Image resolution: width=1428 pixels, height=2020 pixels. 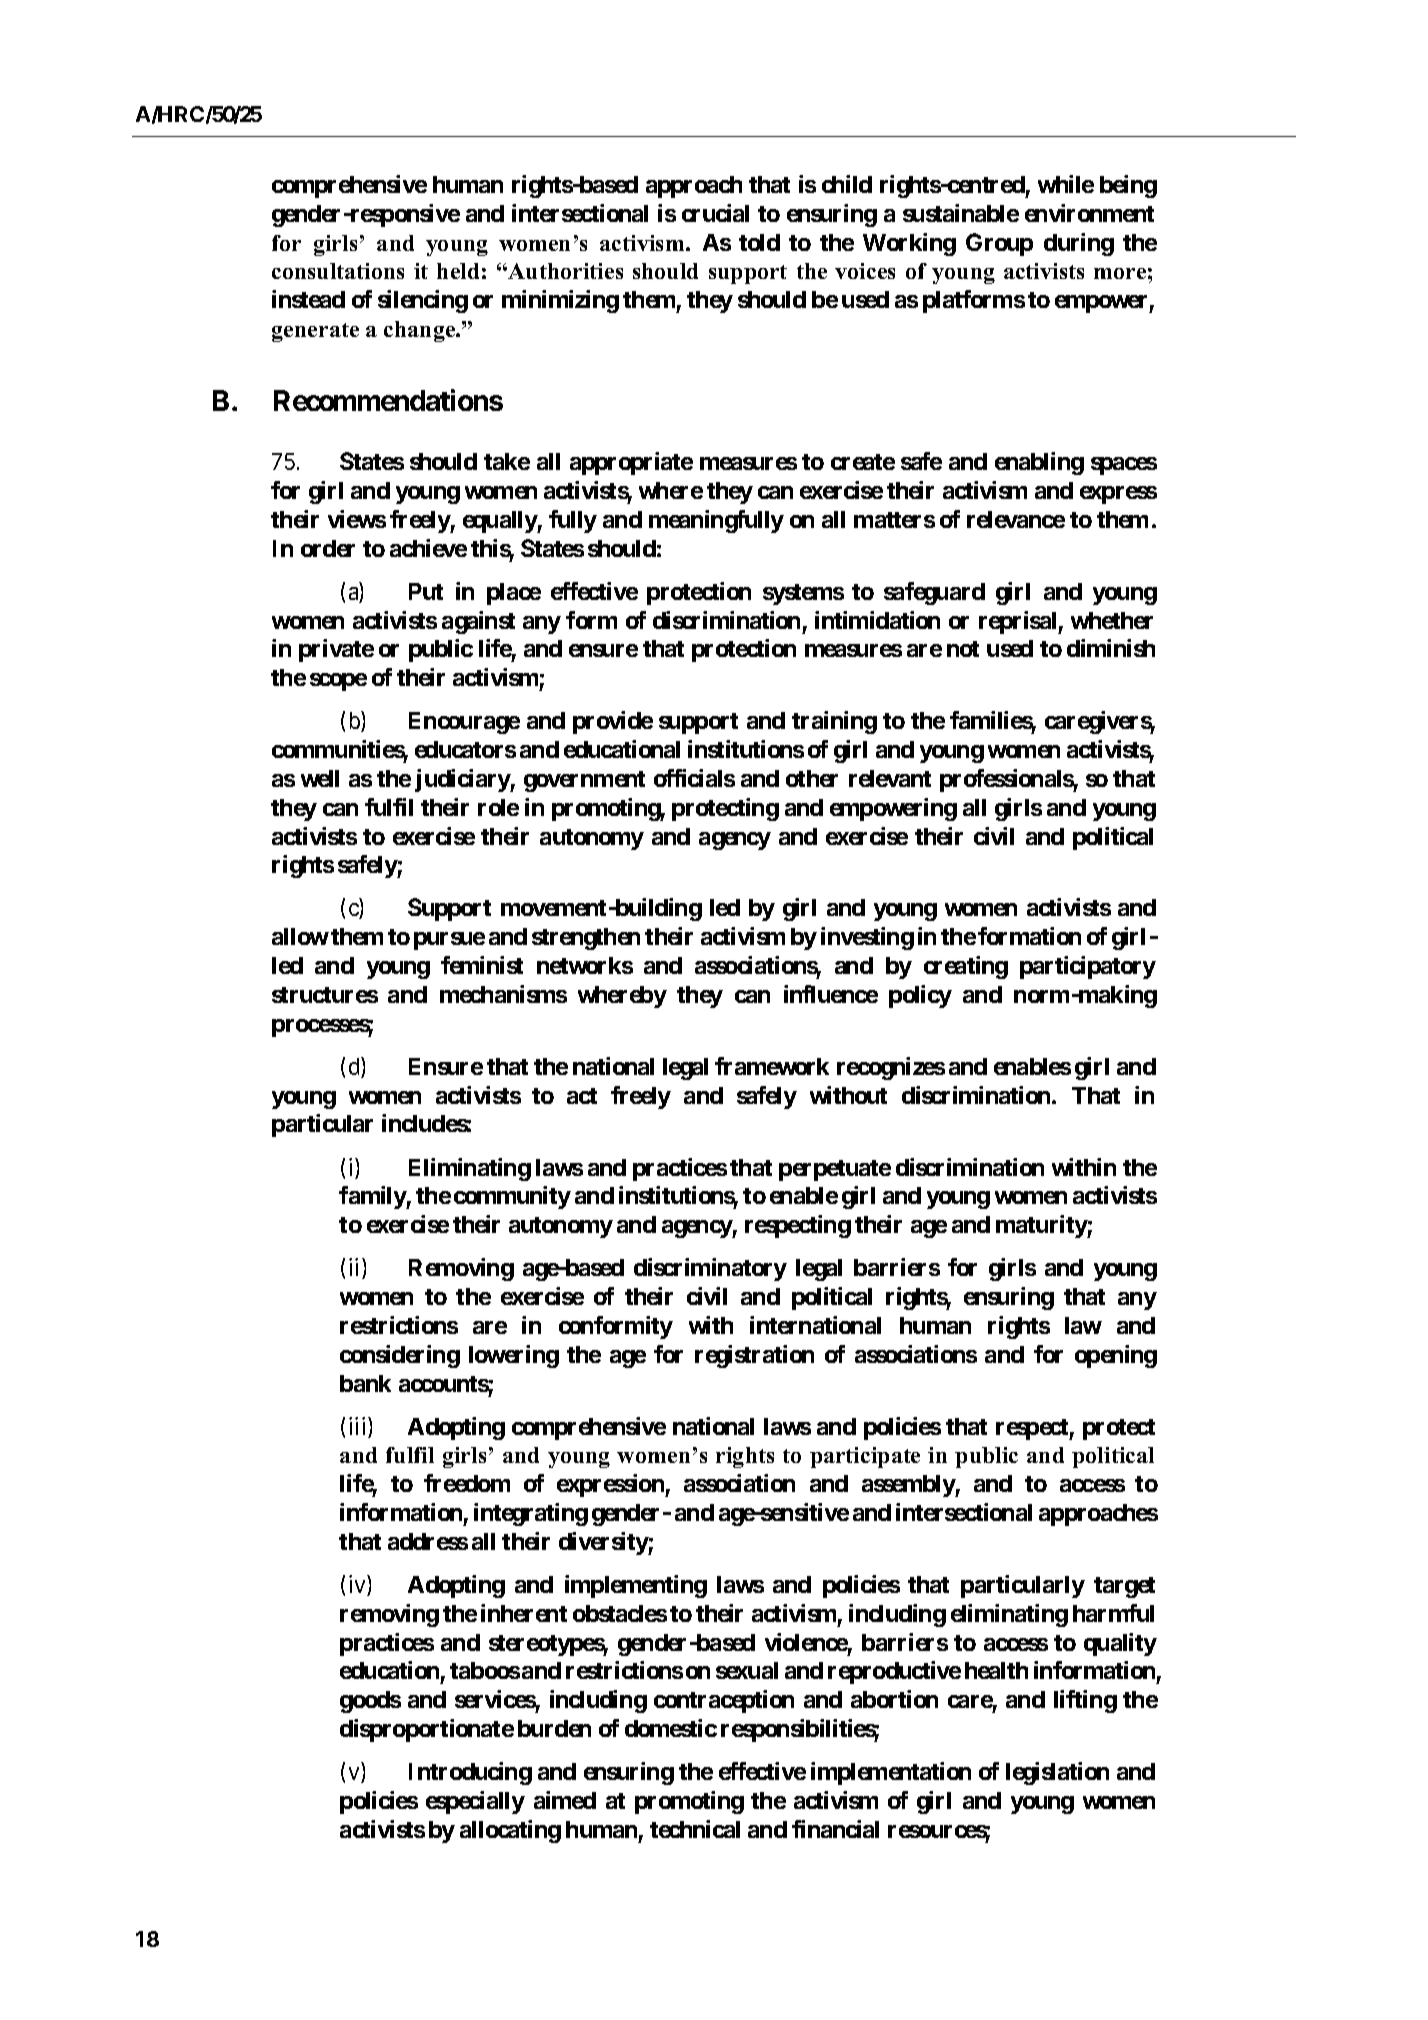 I want to click on Group, so click(x=999, y=244).
